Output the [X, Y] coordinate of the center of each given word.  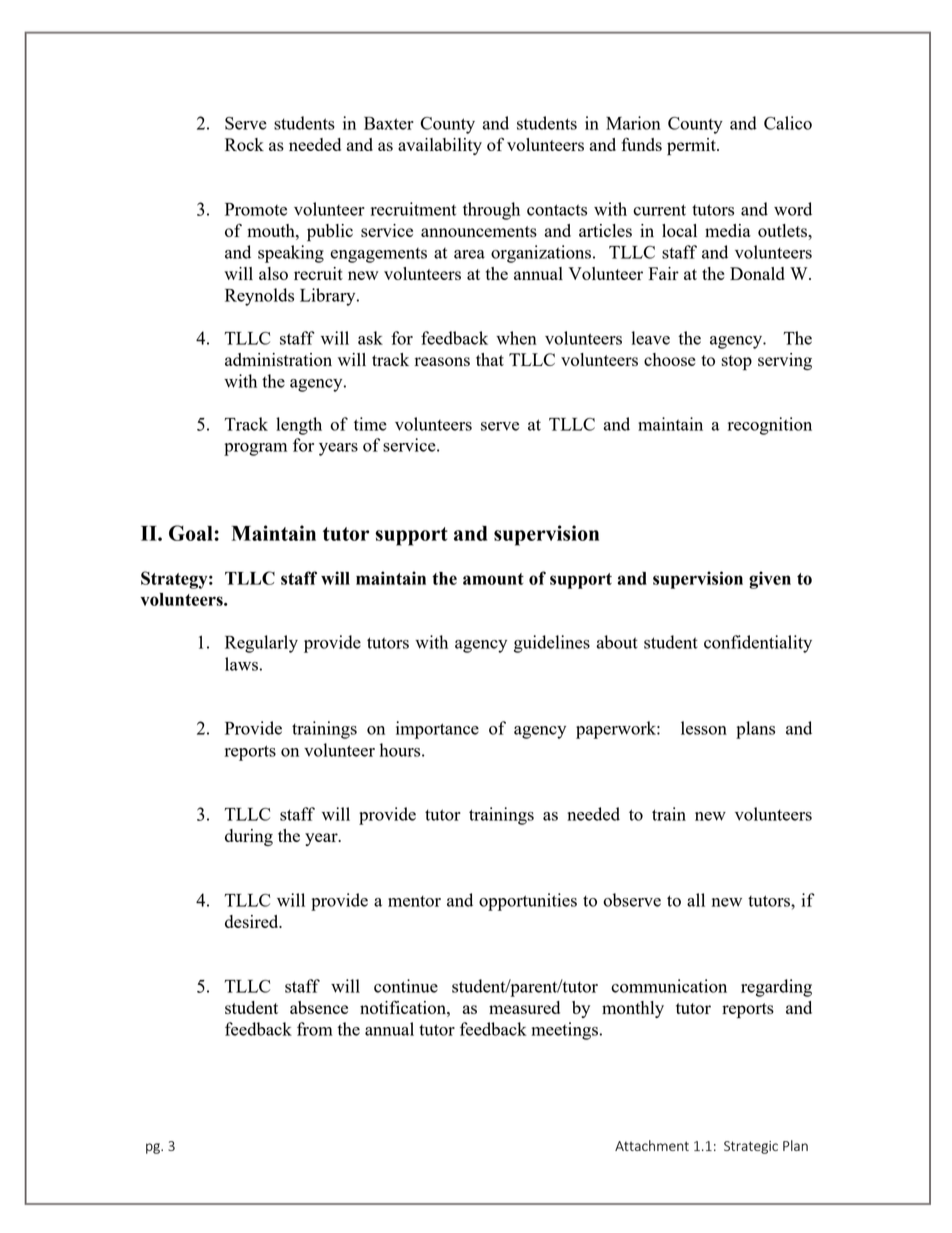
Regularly [261, 644]
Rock [244, 144]
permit [692, 147]
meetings [564, 1031]
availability [440, 146]
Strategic [751, 1147]
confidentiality [758, 644]
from [315, 1029]
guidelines [552, 644]
